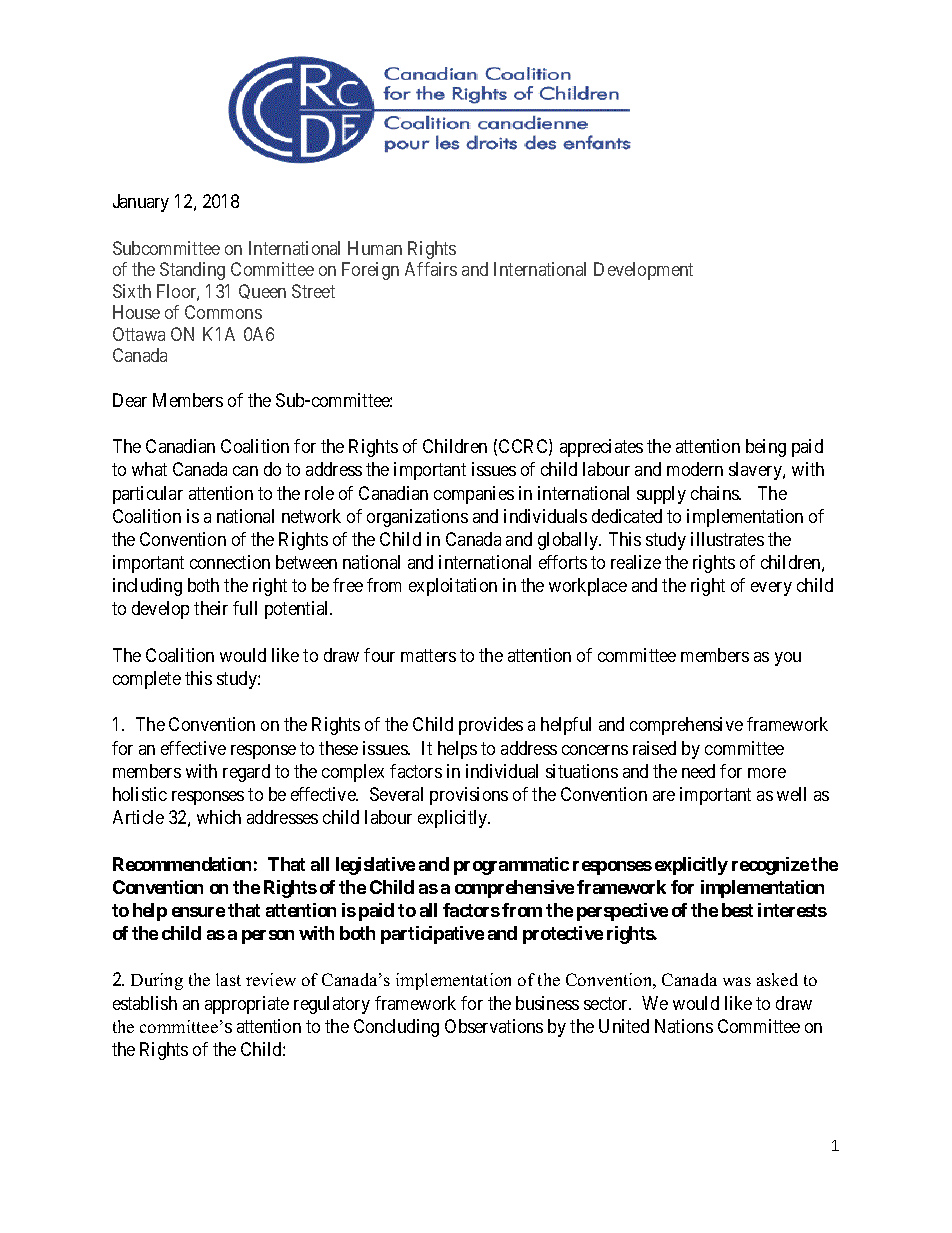 The image size is (952, 1233). Describe the element at coordinates (247, 1005) in the document. I see `appropriate` at that location.
